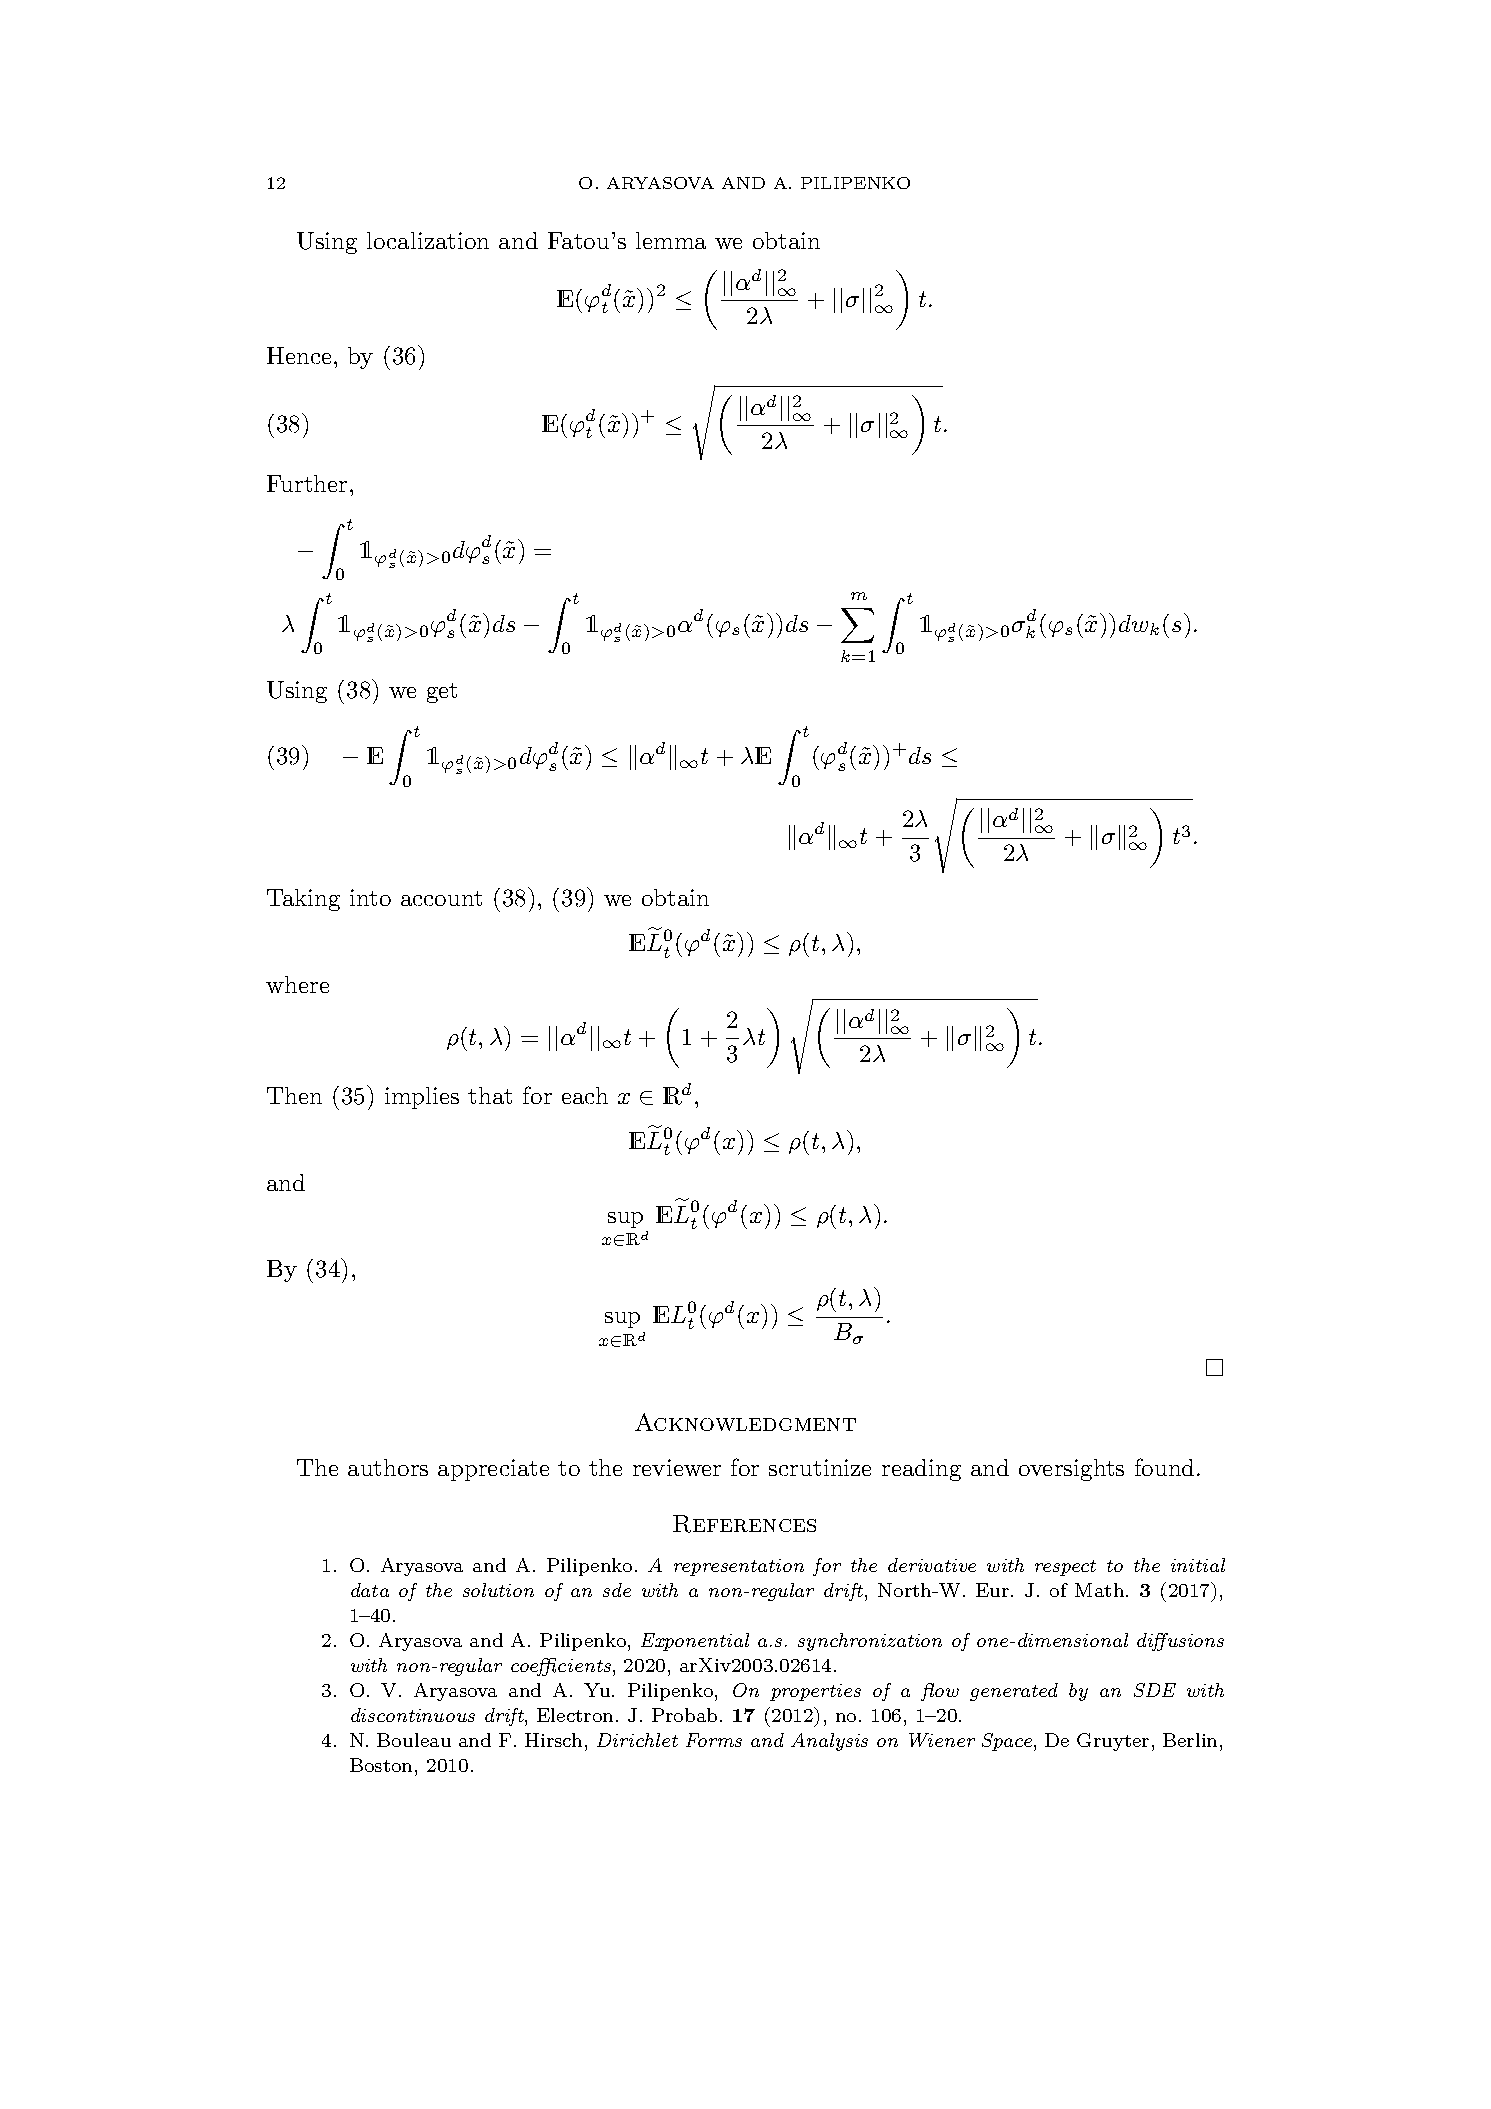  Describe the element at coordinates (297, 984) in the image. I see `where` at that location.
